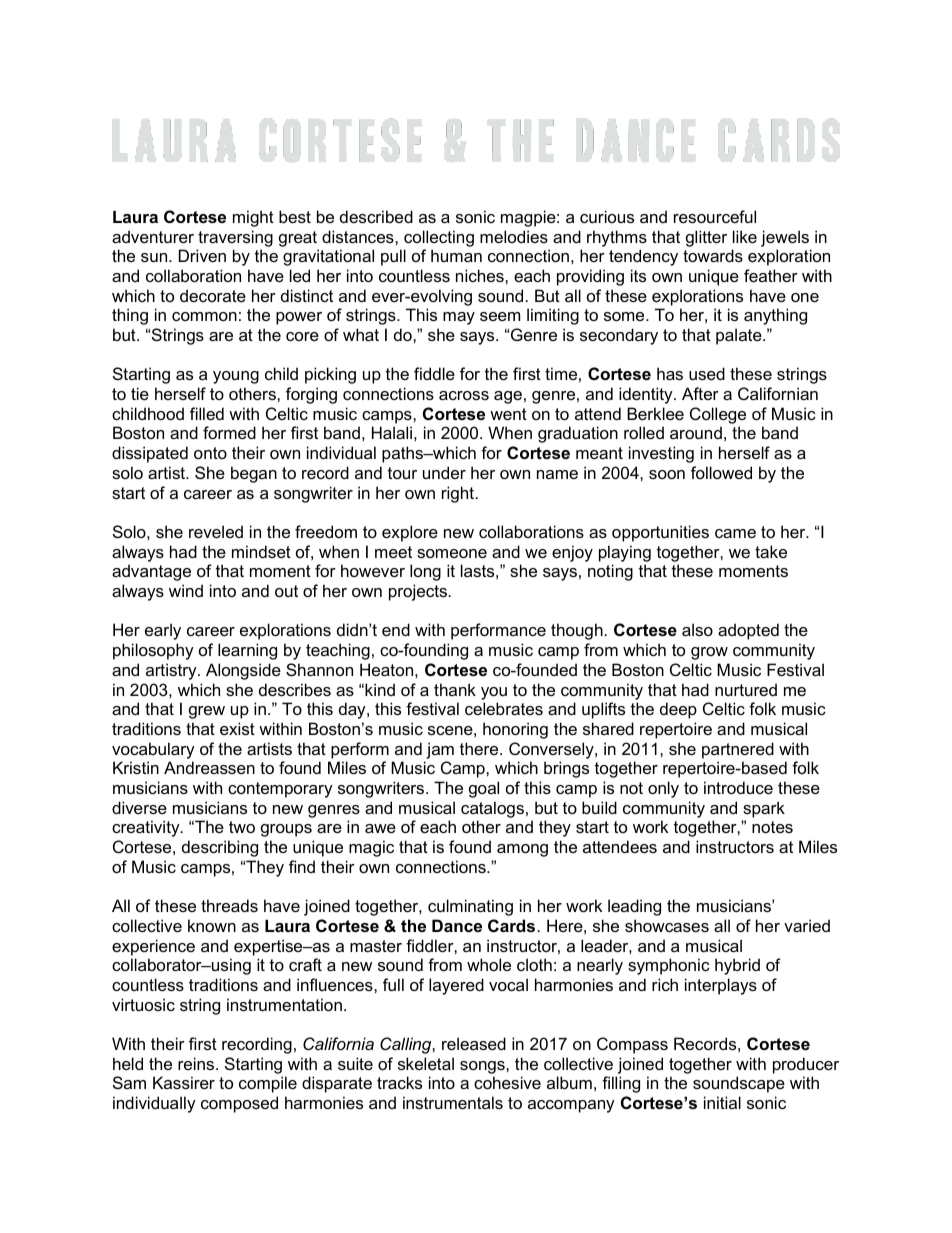 The width and height of the screenshot is (952, 1233). What do you see at coordinates (247, 651) in the screenshot?
I see `learning` at bounding box center [247, 651].
